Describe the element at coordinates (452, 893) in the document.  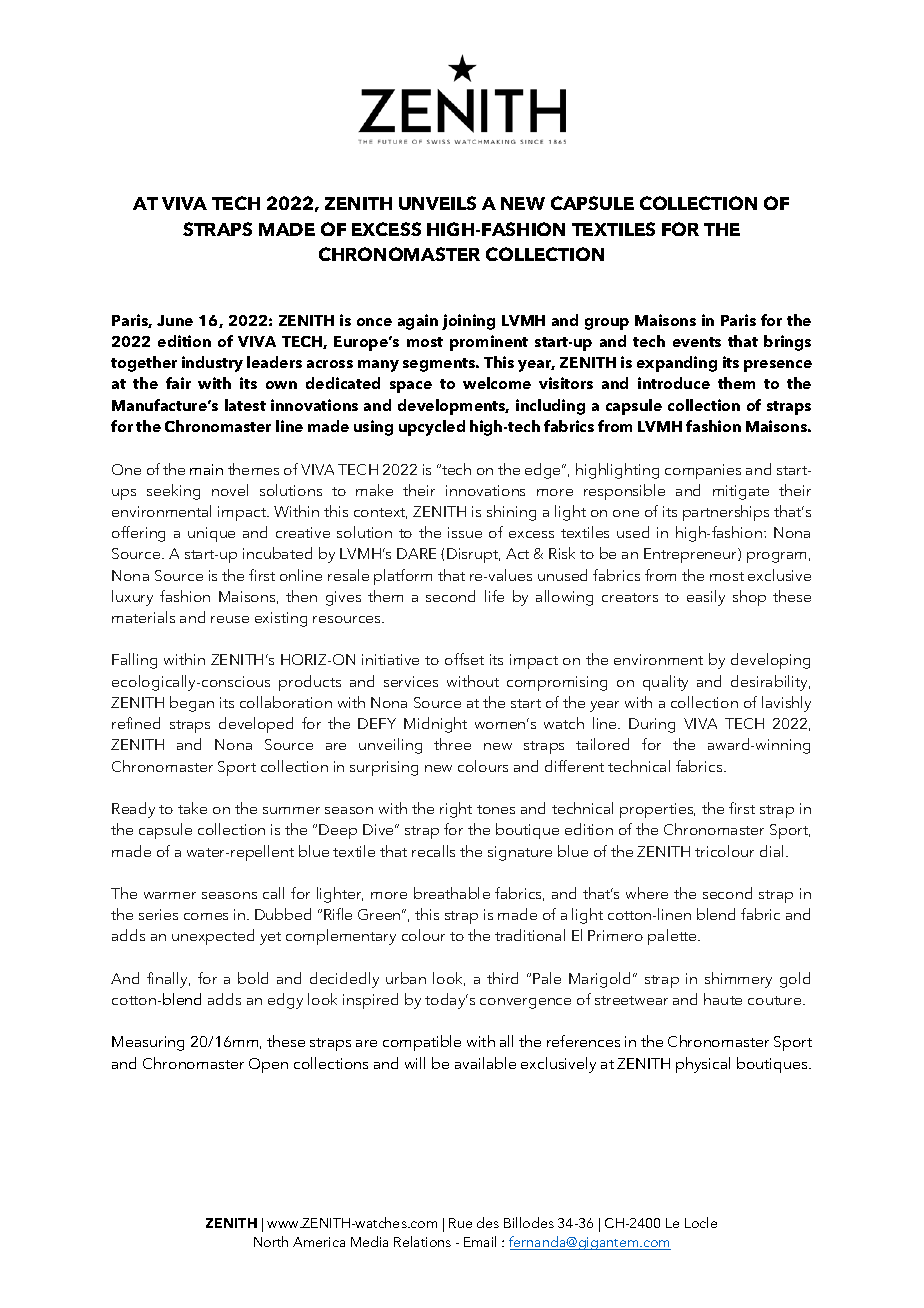
I see `breathable` at that location.
